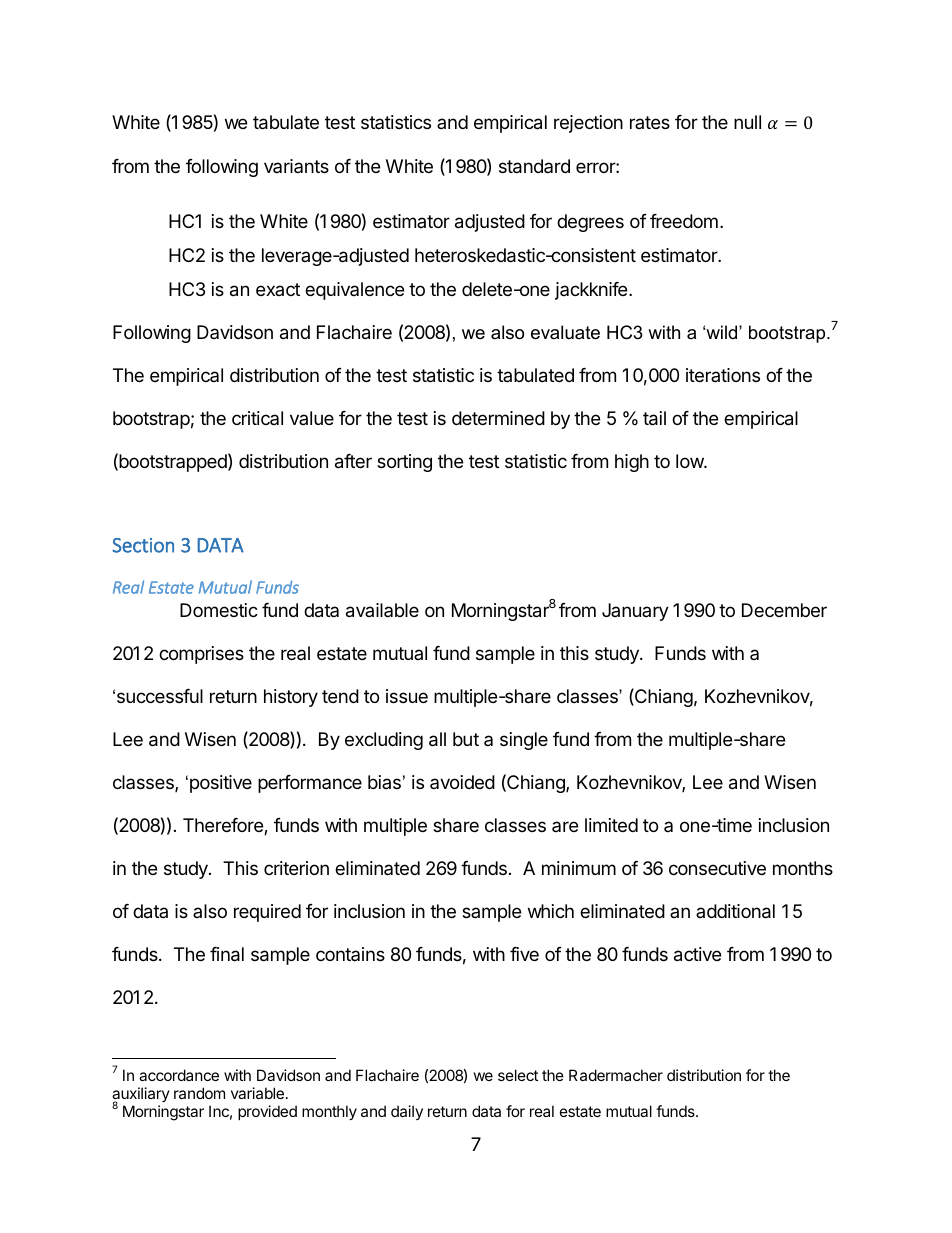  I want to click on select, so click(518, 1075).
